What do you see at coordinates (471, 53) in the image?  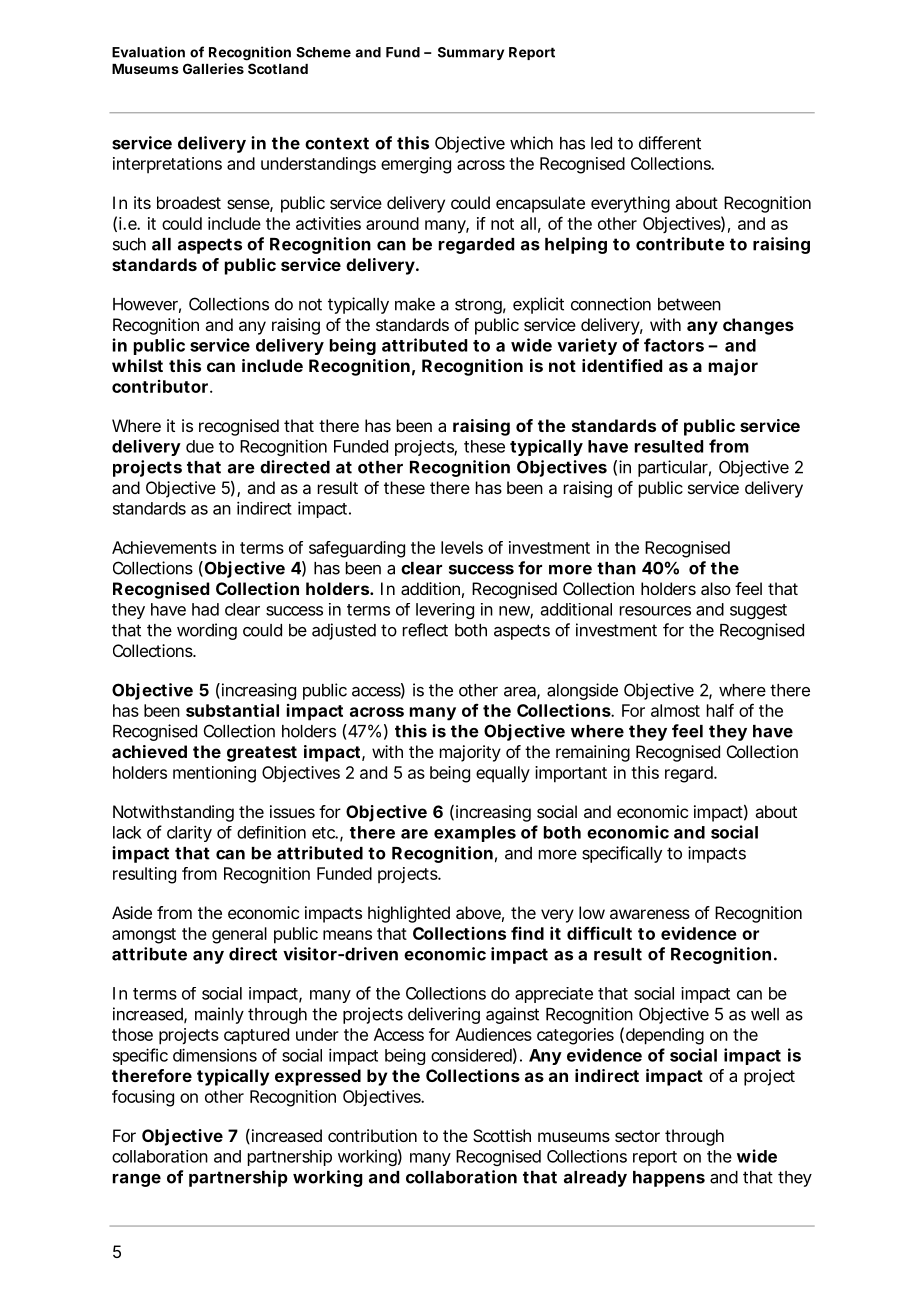 I see `Summary` at bounding box center [471, 53].
